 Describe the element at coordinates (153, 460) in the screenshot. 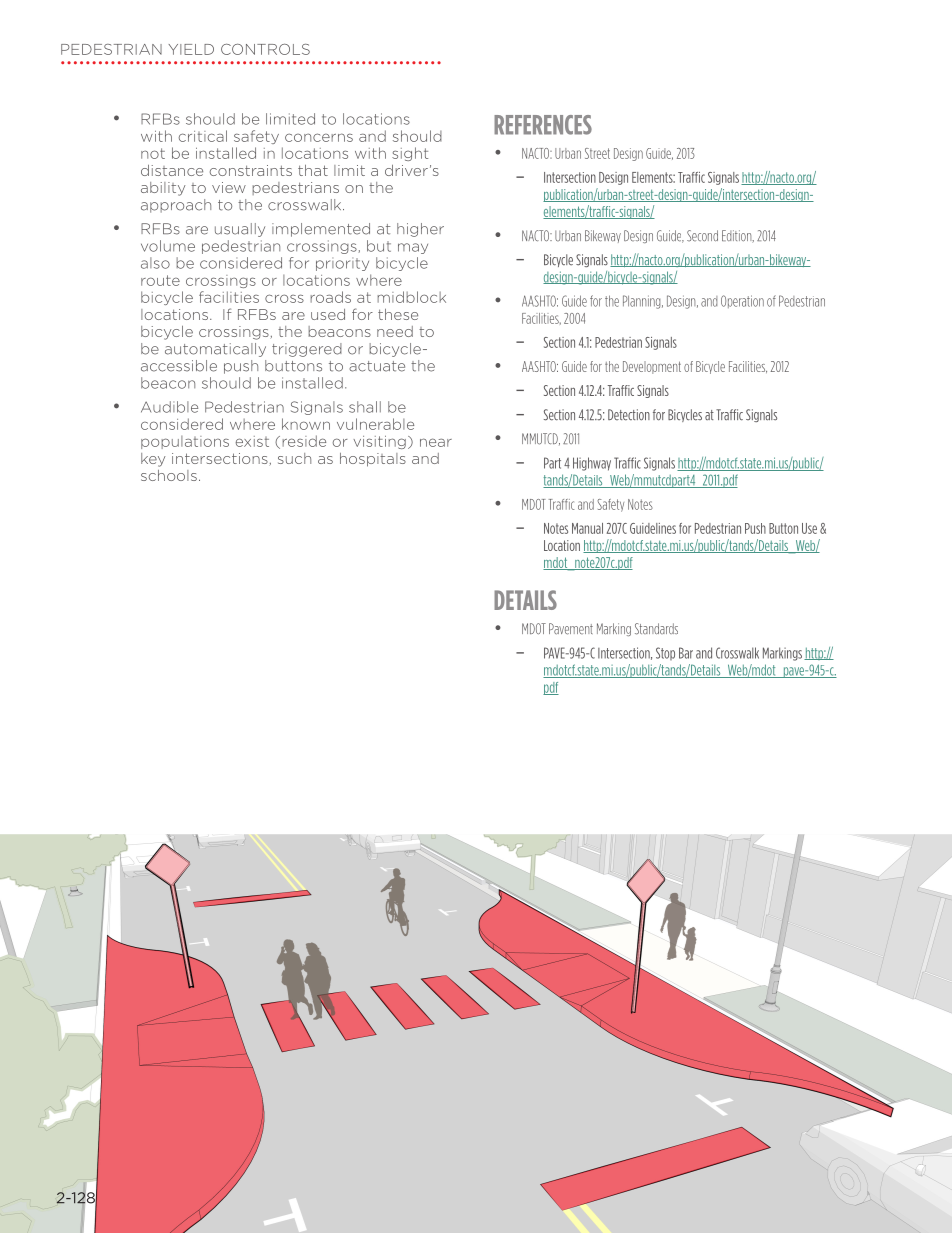

I see `key` at that location.
